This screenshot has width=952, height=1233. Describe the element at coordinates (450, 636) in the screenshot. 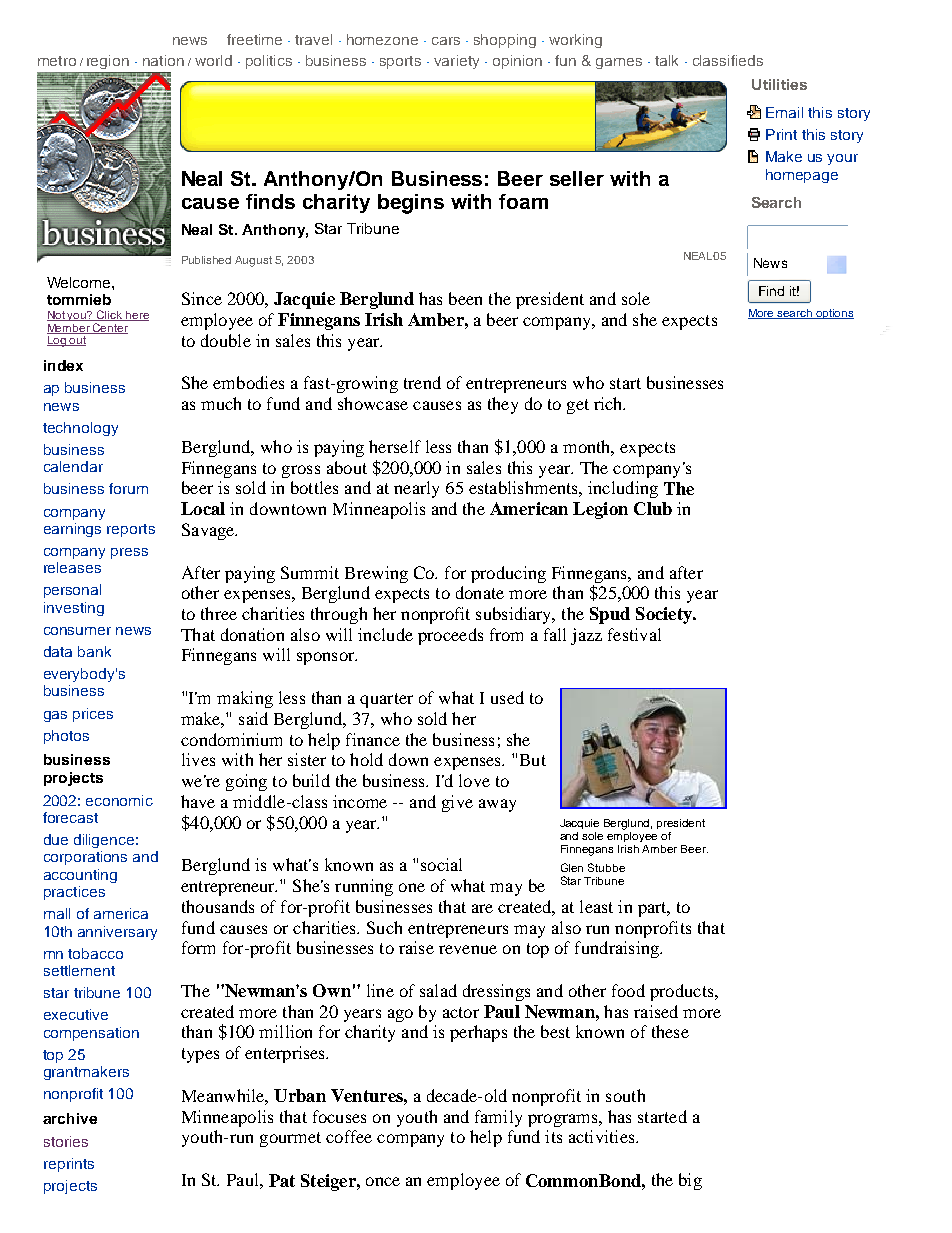

I see `proceeds` at that location.
